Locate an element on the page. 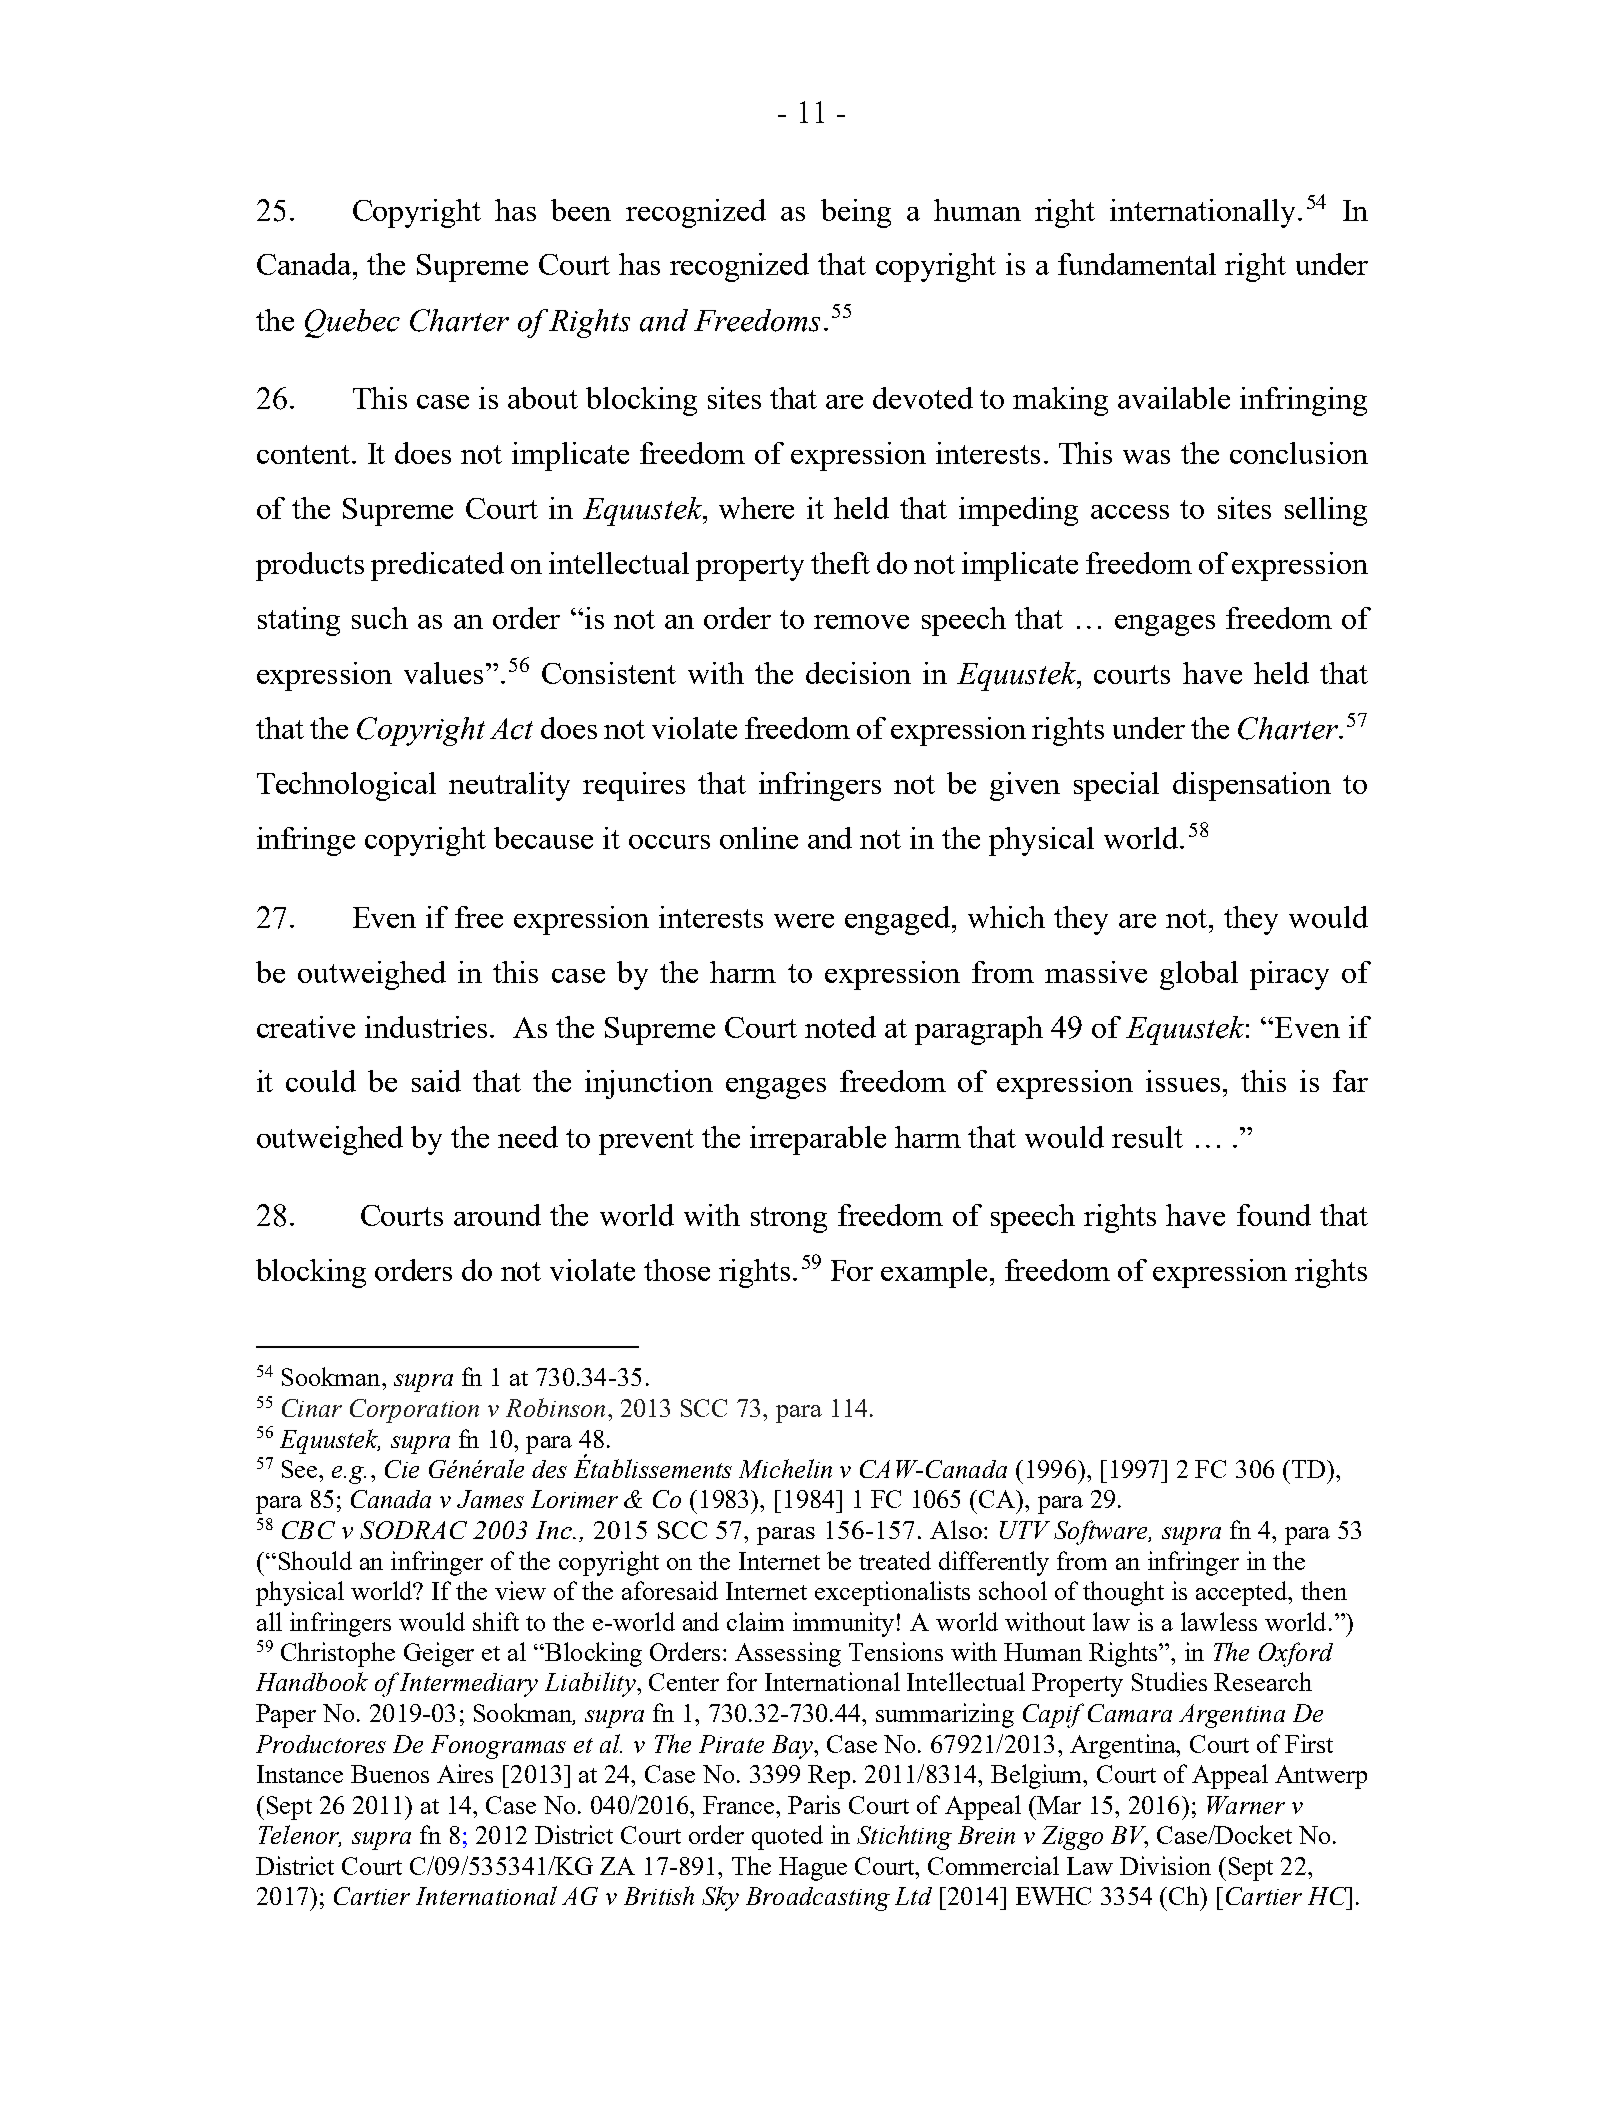 This document has height=2102, width=1624. Software is located at coordinates (1102, 1532).
